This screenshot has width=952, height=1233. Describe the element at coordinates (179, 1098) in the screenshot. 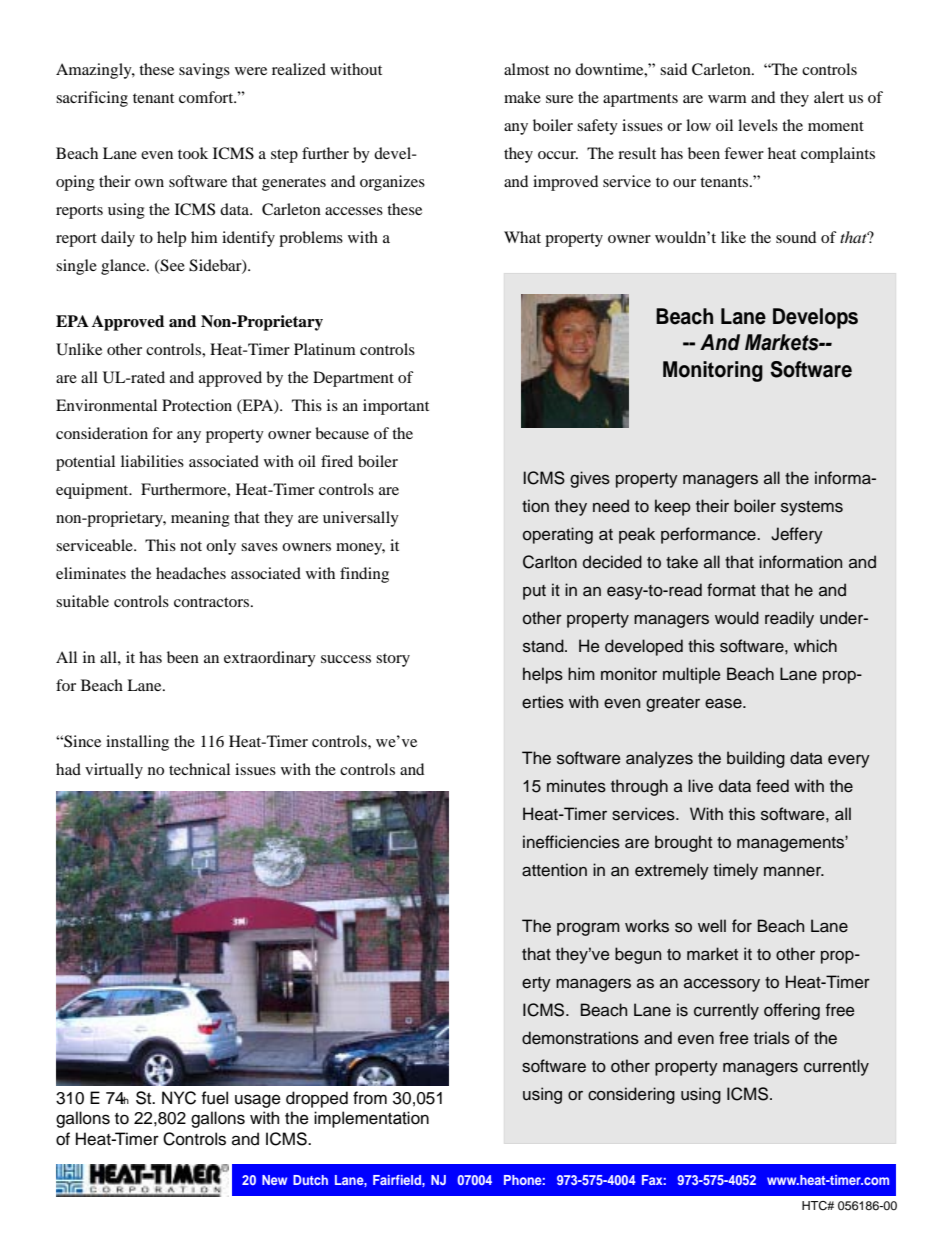

I see `NYC` at that location.
